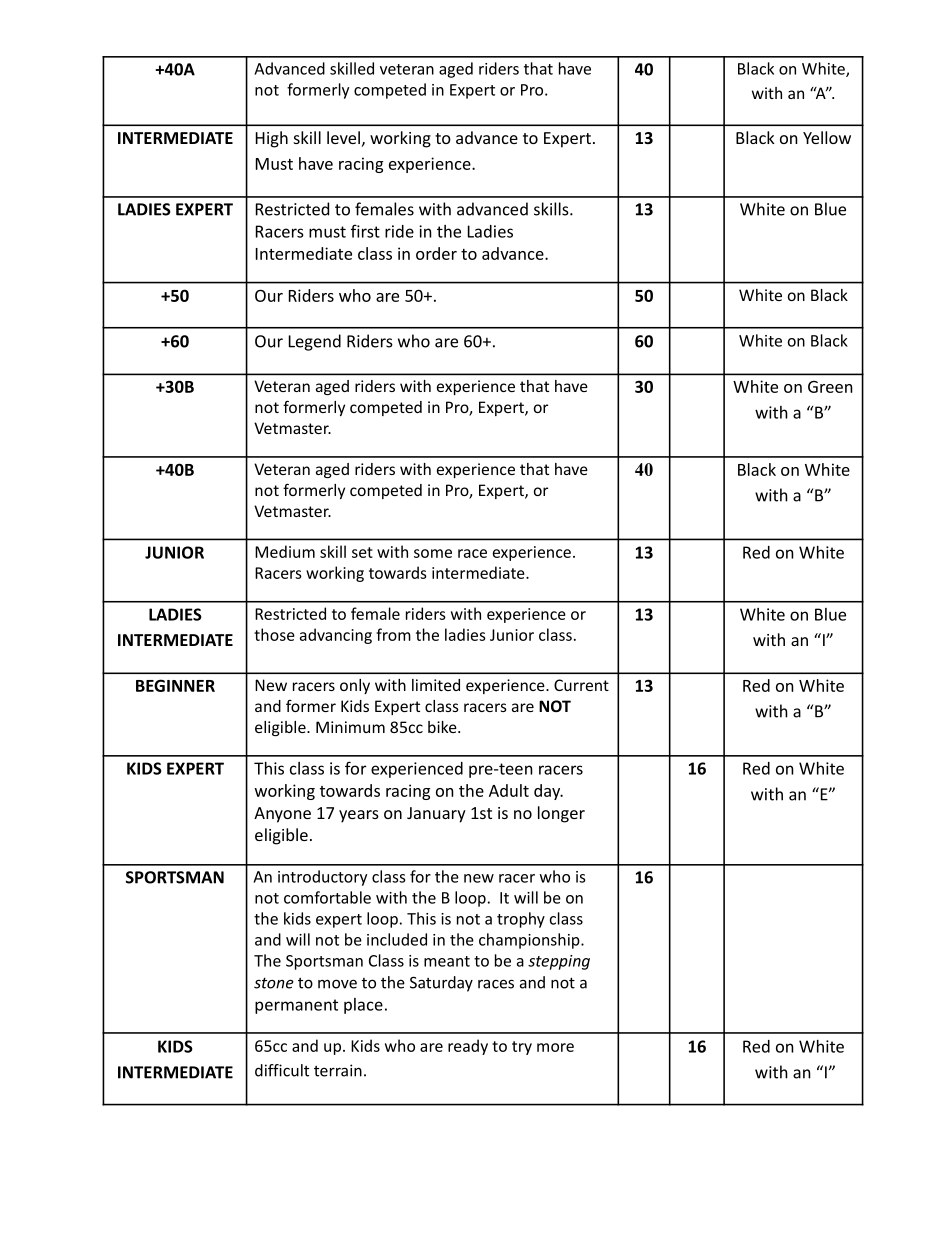 The image size is (952, 1233). I want to click on difficult, so click(282, 1070).
